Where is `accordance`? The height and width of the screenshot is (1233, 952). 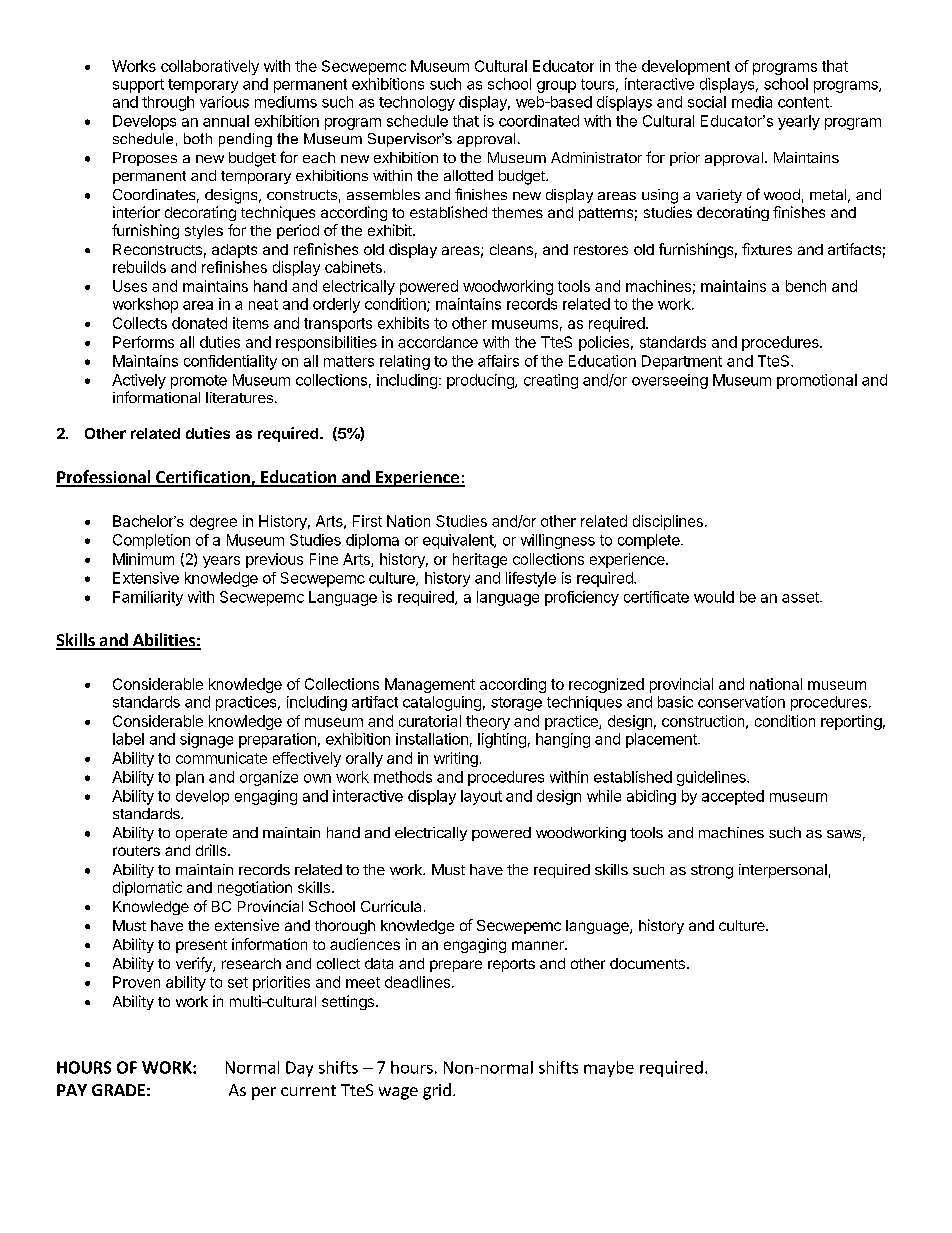
accordance is located at coordinates (438, 342).
